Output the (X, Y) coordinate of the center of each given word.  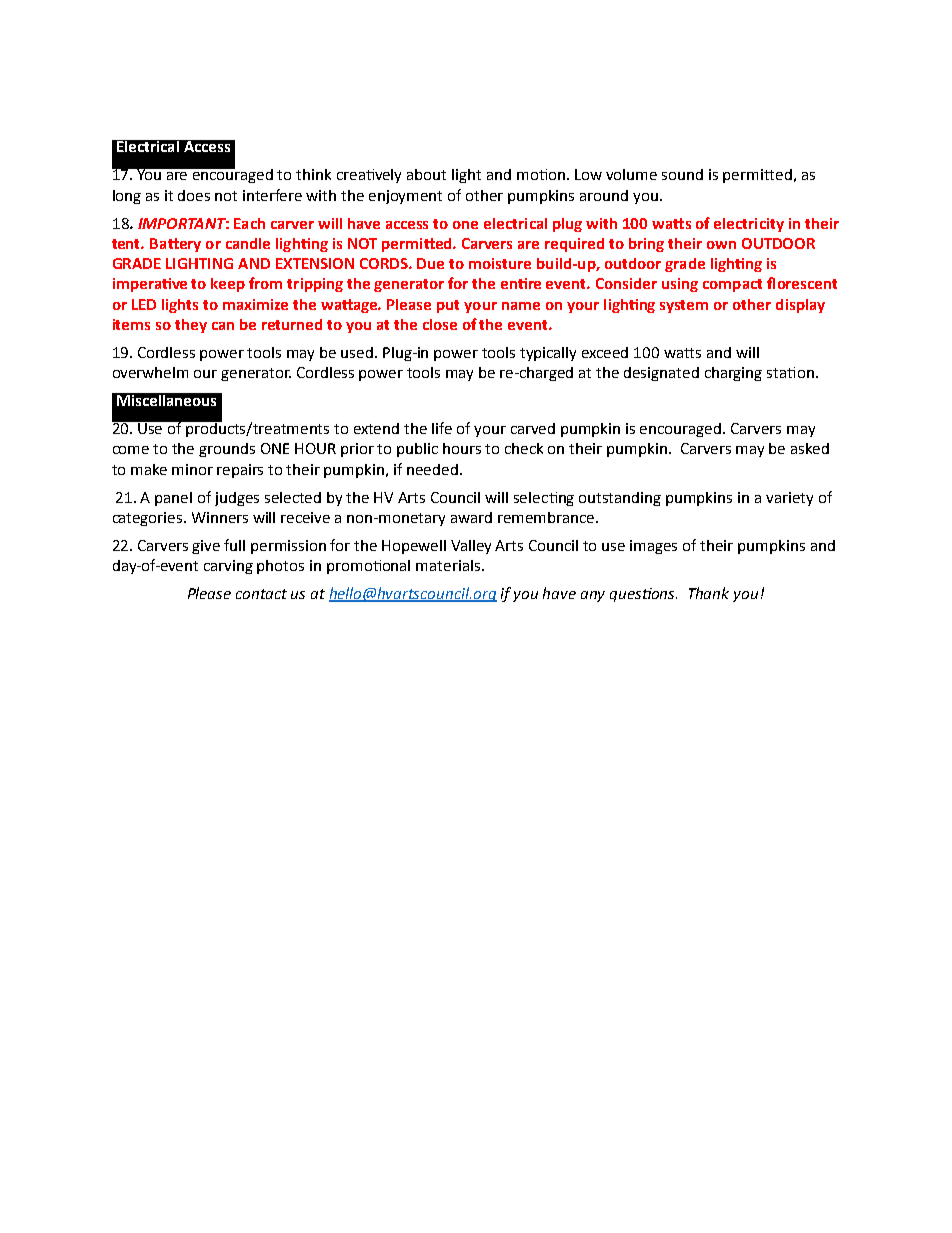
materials (449, 565)
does (194, 195)
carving (228, 567)
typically (548, 354)
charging (733, 374)
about (426, 174)
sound (682, 174)
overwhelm (150, 372)
